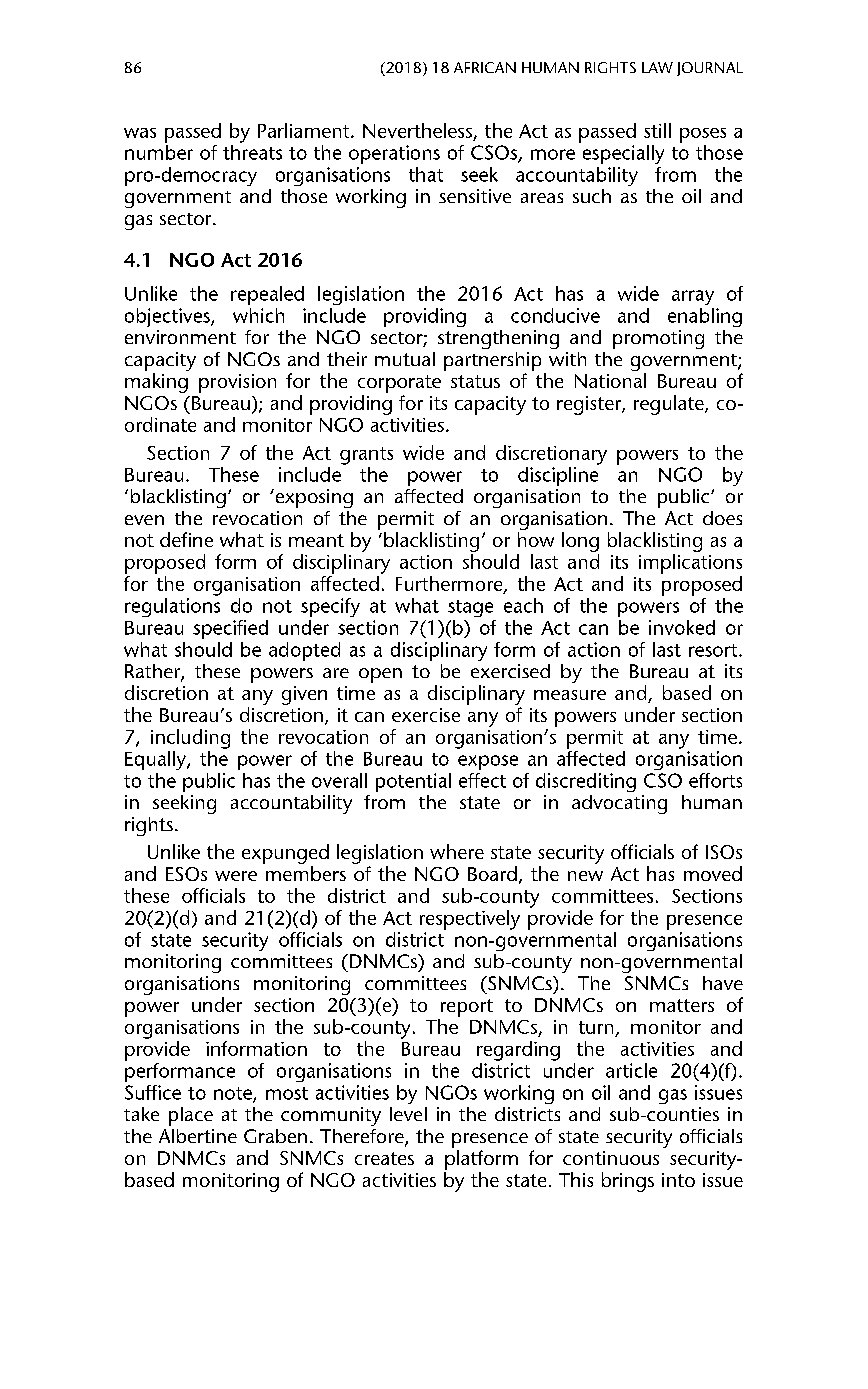 This document has height=1389, width=868. I want to click on regulate, so click(670, 405).
